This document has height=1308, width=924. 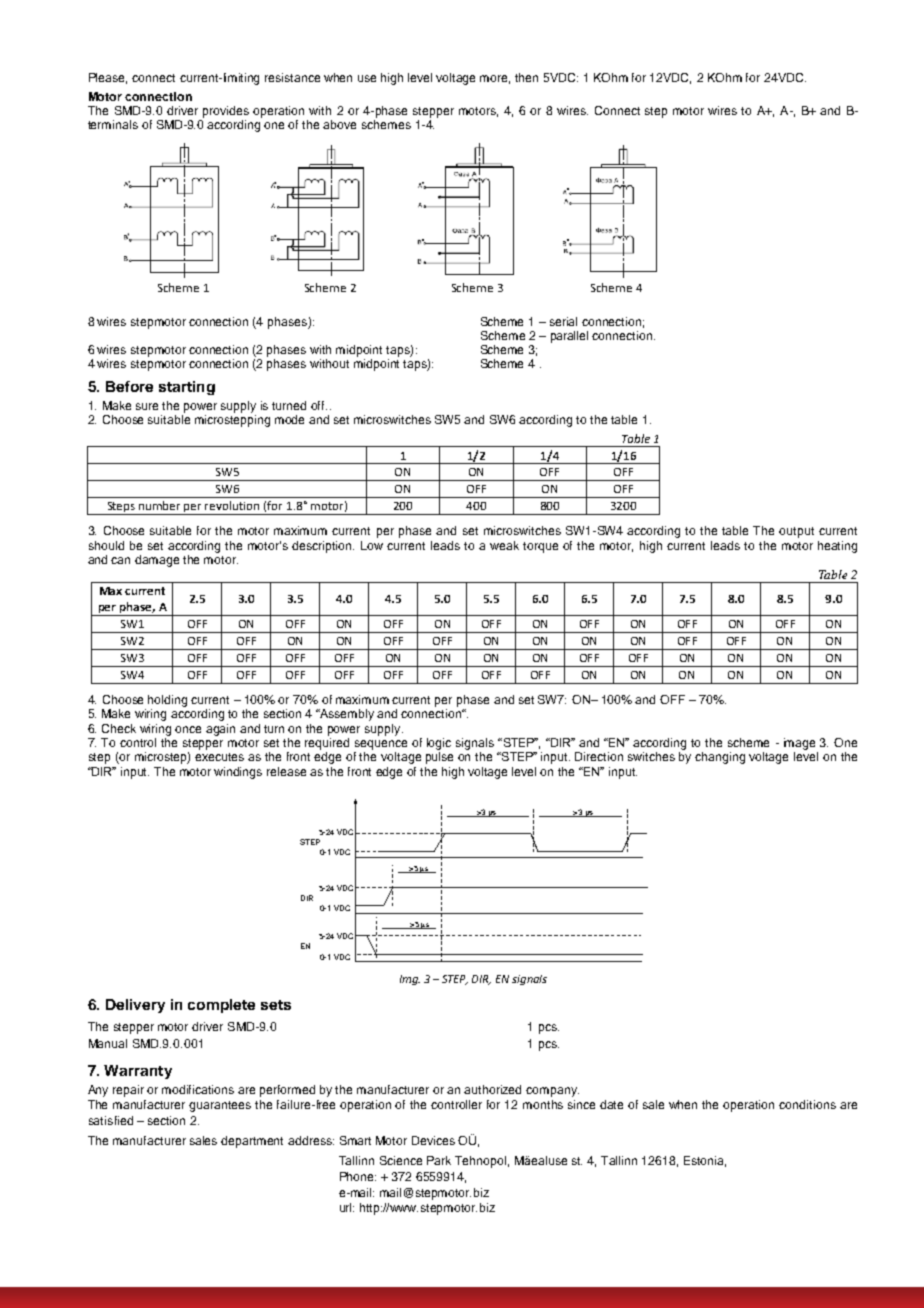 What do you see at coordinates (495, 79) in the document?
I see `more` at bounding box center [495, 79].
